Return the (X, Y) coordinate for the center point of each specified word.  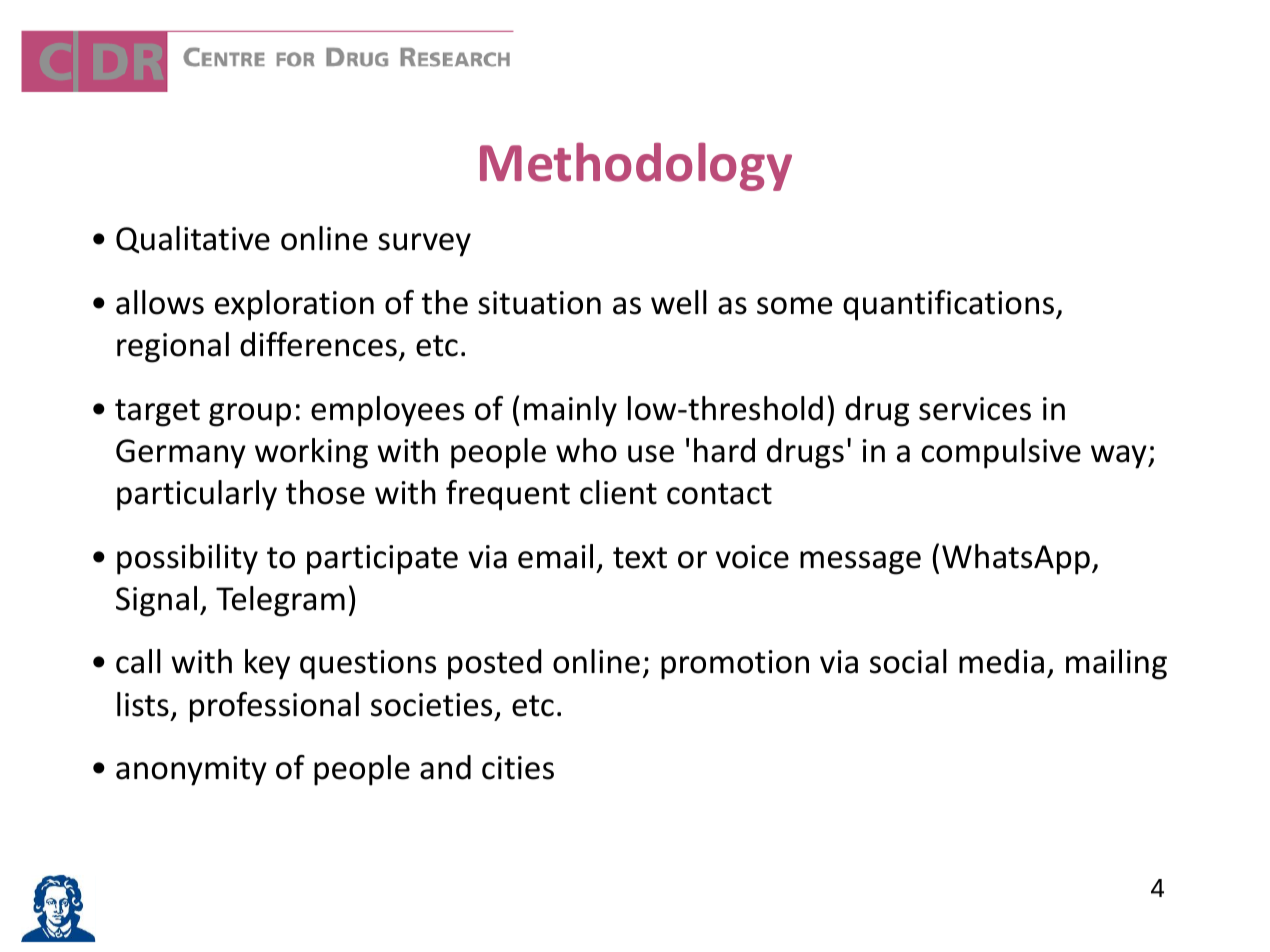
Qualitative (193, 240)
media (1001, 661)
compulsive (1001, 453)
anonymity (191, 771)
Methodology (636, 166)
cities (518, 768)
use (651, 454)
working (311, 453)
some (794, 306)
